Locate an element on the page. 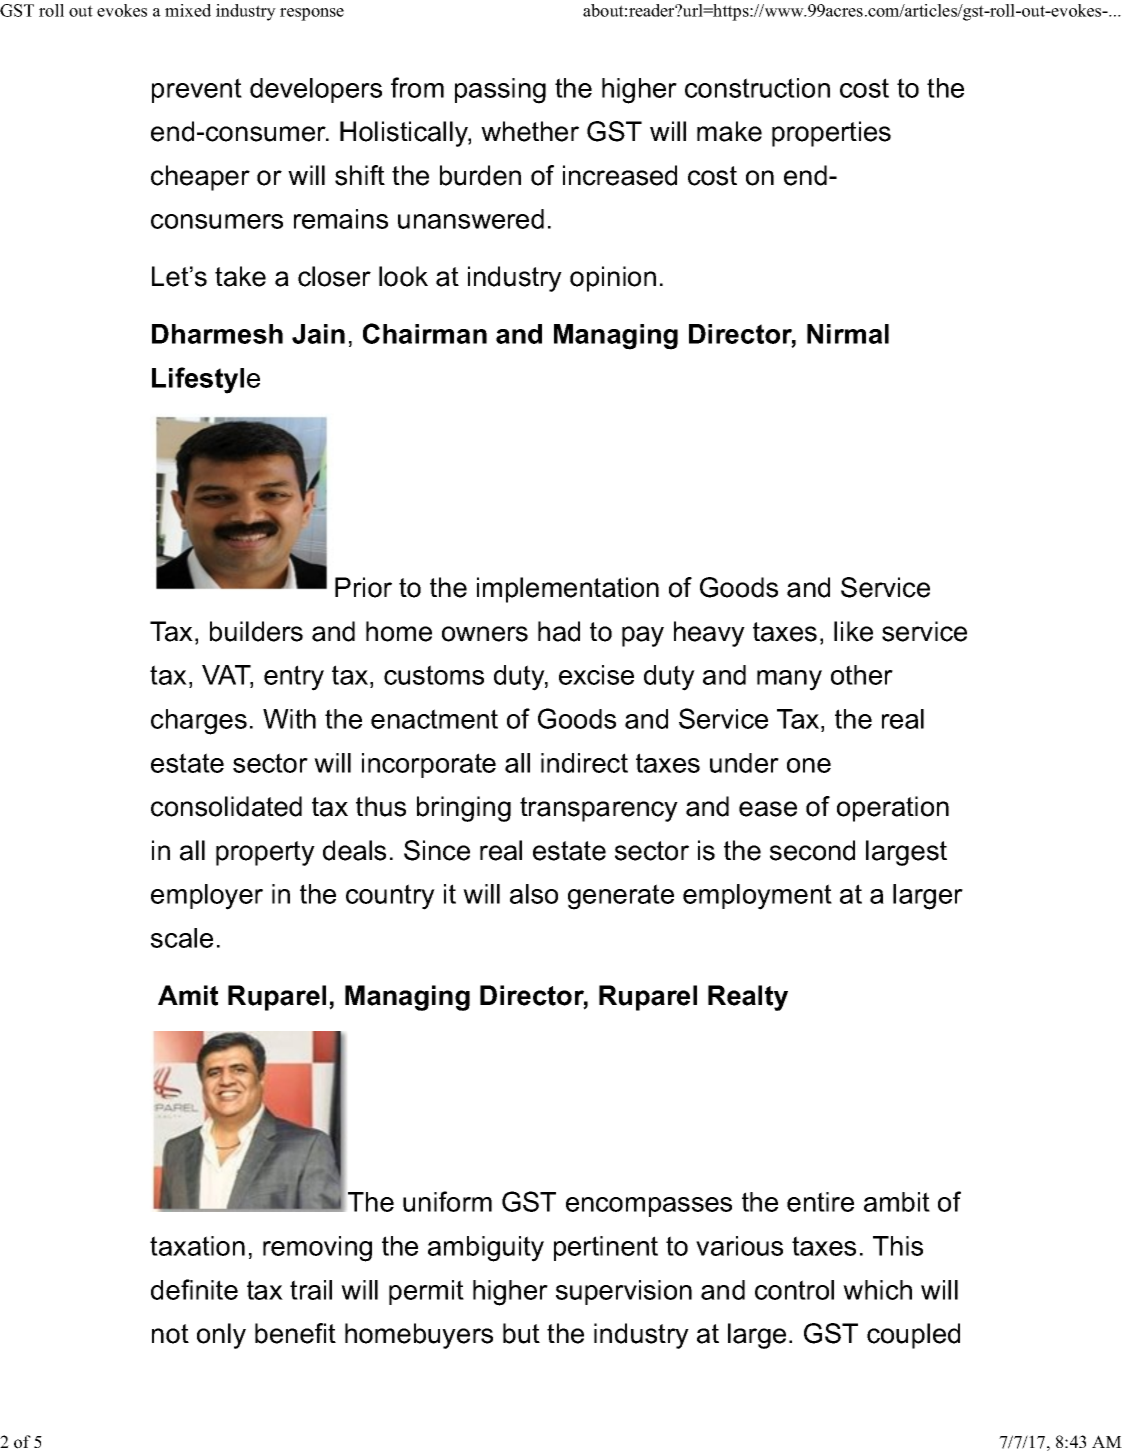 This page has width=1122, height=1453. but is located at coordinates (521, 1333).
